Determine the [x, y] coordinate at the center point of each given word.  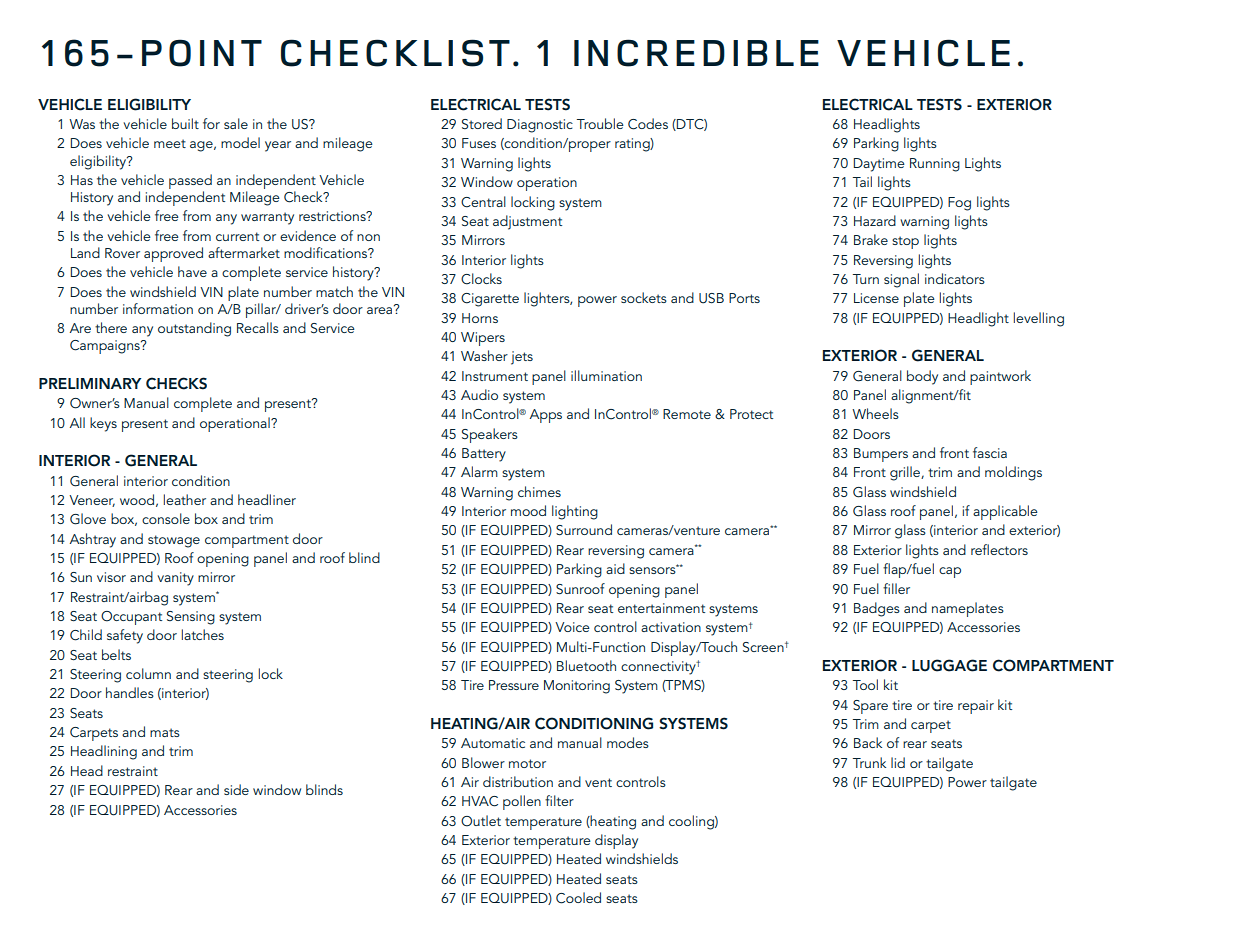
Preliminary [90, 383]
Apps [546, 416]
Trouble [600, 123]
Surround [584, 530]
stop [905, 242]
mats [165, 732]
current [237, 236]
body [922, 377]
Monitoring [577, 687]
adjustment [527, 222]
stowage [174, 541]
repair [976, 707]
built [185, 123]
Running [935, 165]
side [236, 789]
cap [950, 572]
